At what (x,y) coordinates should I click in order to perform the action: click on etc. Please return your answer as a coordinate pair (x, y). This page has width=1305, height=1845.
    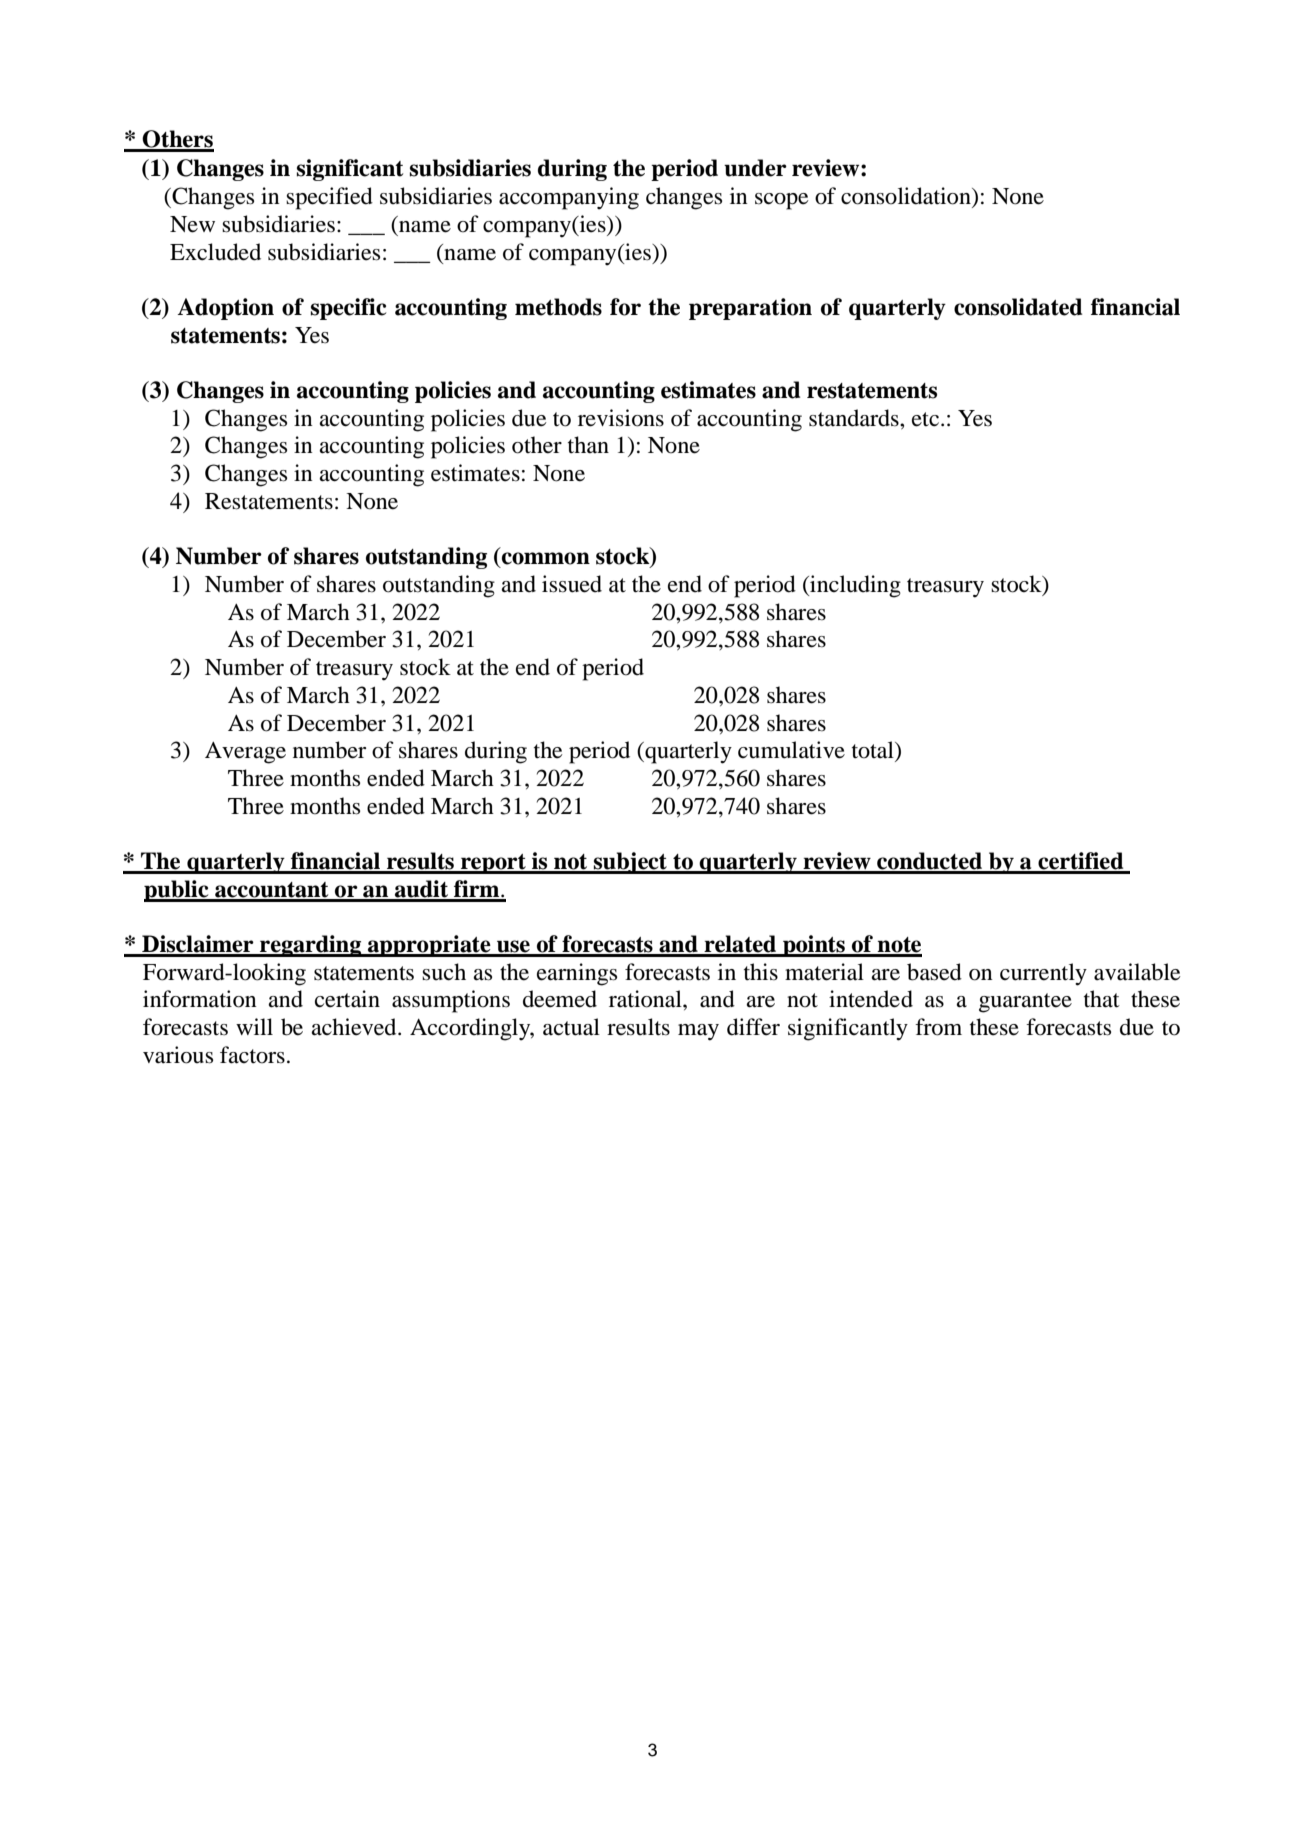
    Looking at the image, I should click on (925, 419).
